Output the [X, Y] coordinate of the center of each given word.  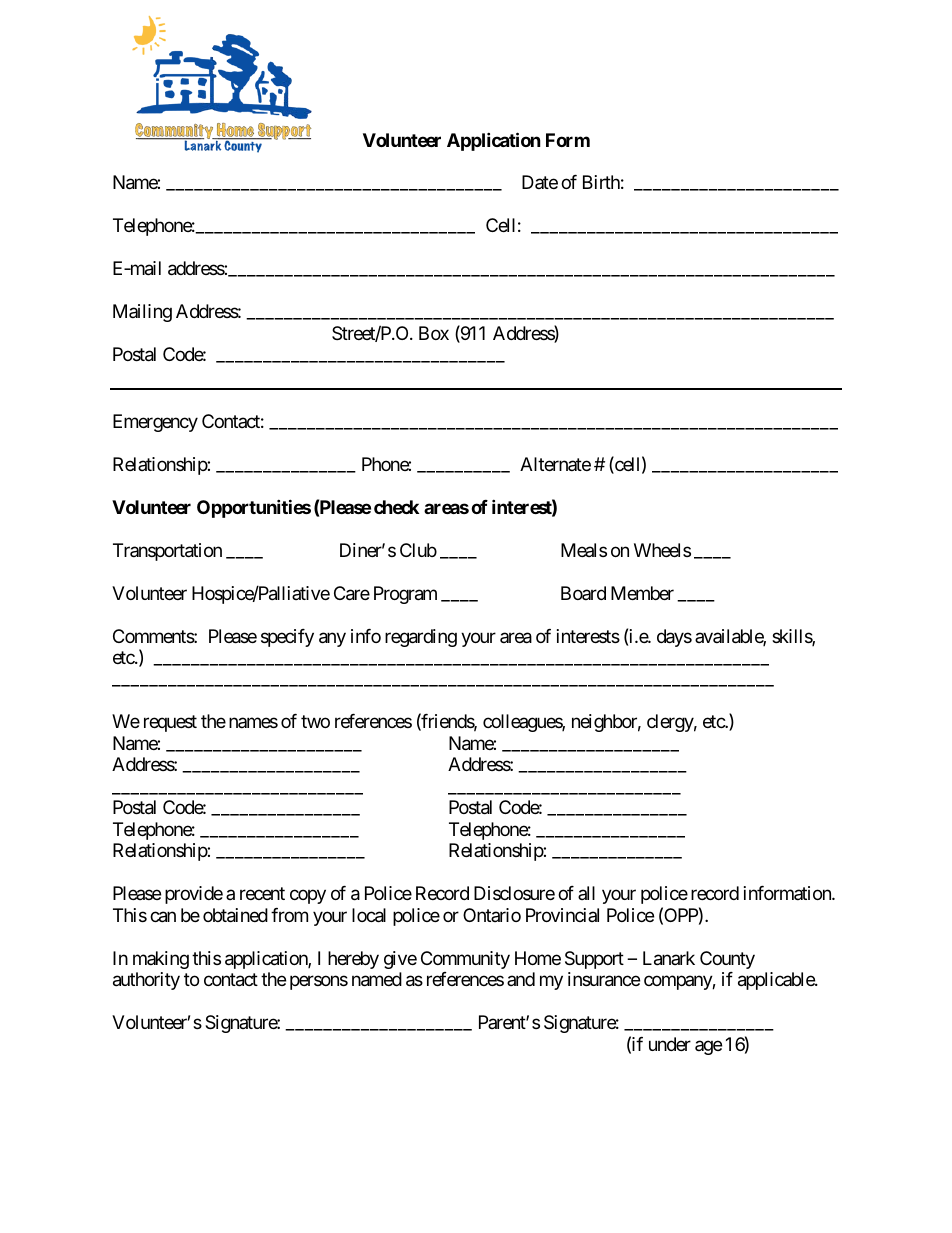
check [396, 507]
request [170, 724]
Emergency [155, 423]
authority [146, 981]
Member [642, 593]
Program [405, 595]
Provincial [562, 915]
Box [434, 333]
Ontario [492, 915]
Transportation [167, 552]
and [521, 979]
